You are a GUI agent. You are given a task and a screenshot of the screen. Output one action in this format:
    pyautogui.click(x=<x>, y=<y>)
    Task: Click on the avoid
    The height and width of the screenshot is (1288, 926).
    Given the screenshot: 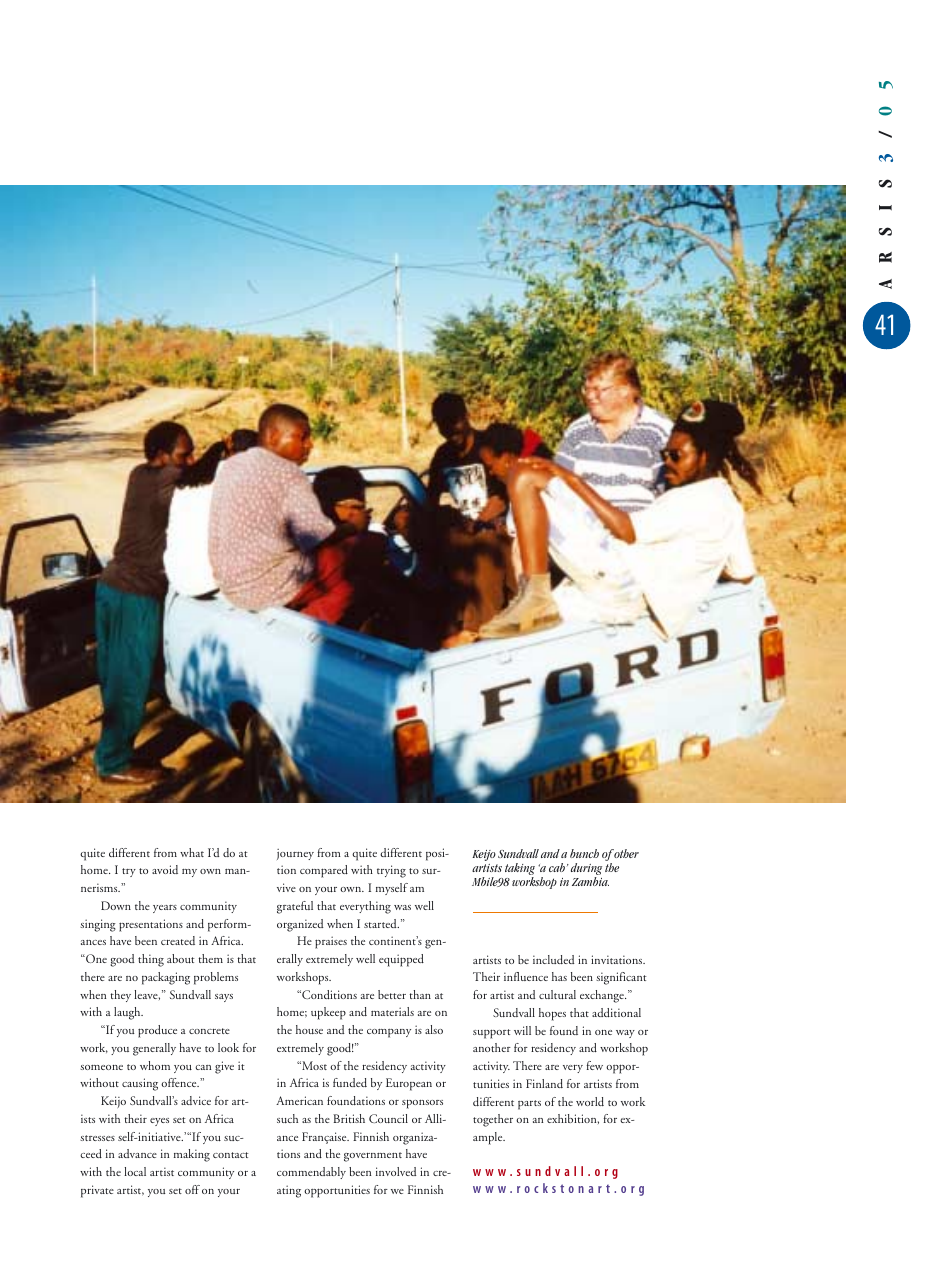 What is the action you would take?
    pyautogui.click(x=165, y=869)
